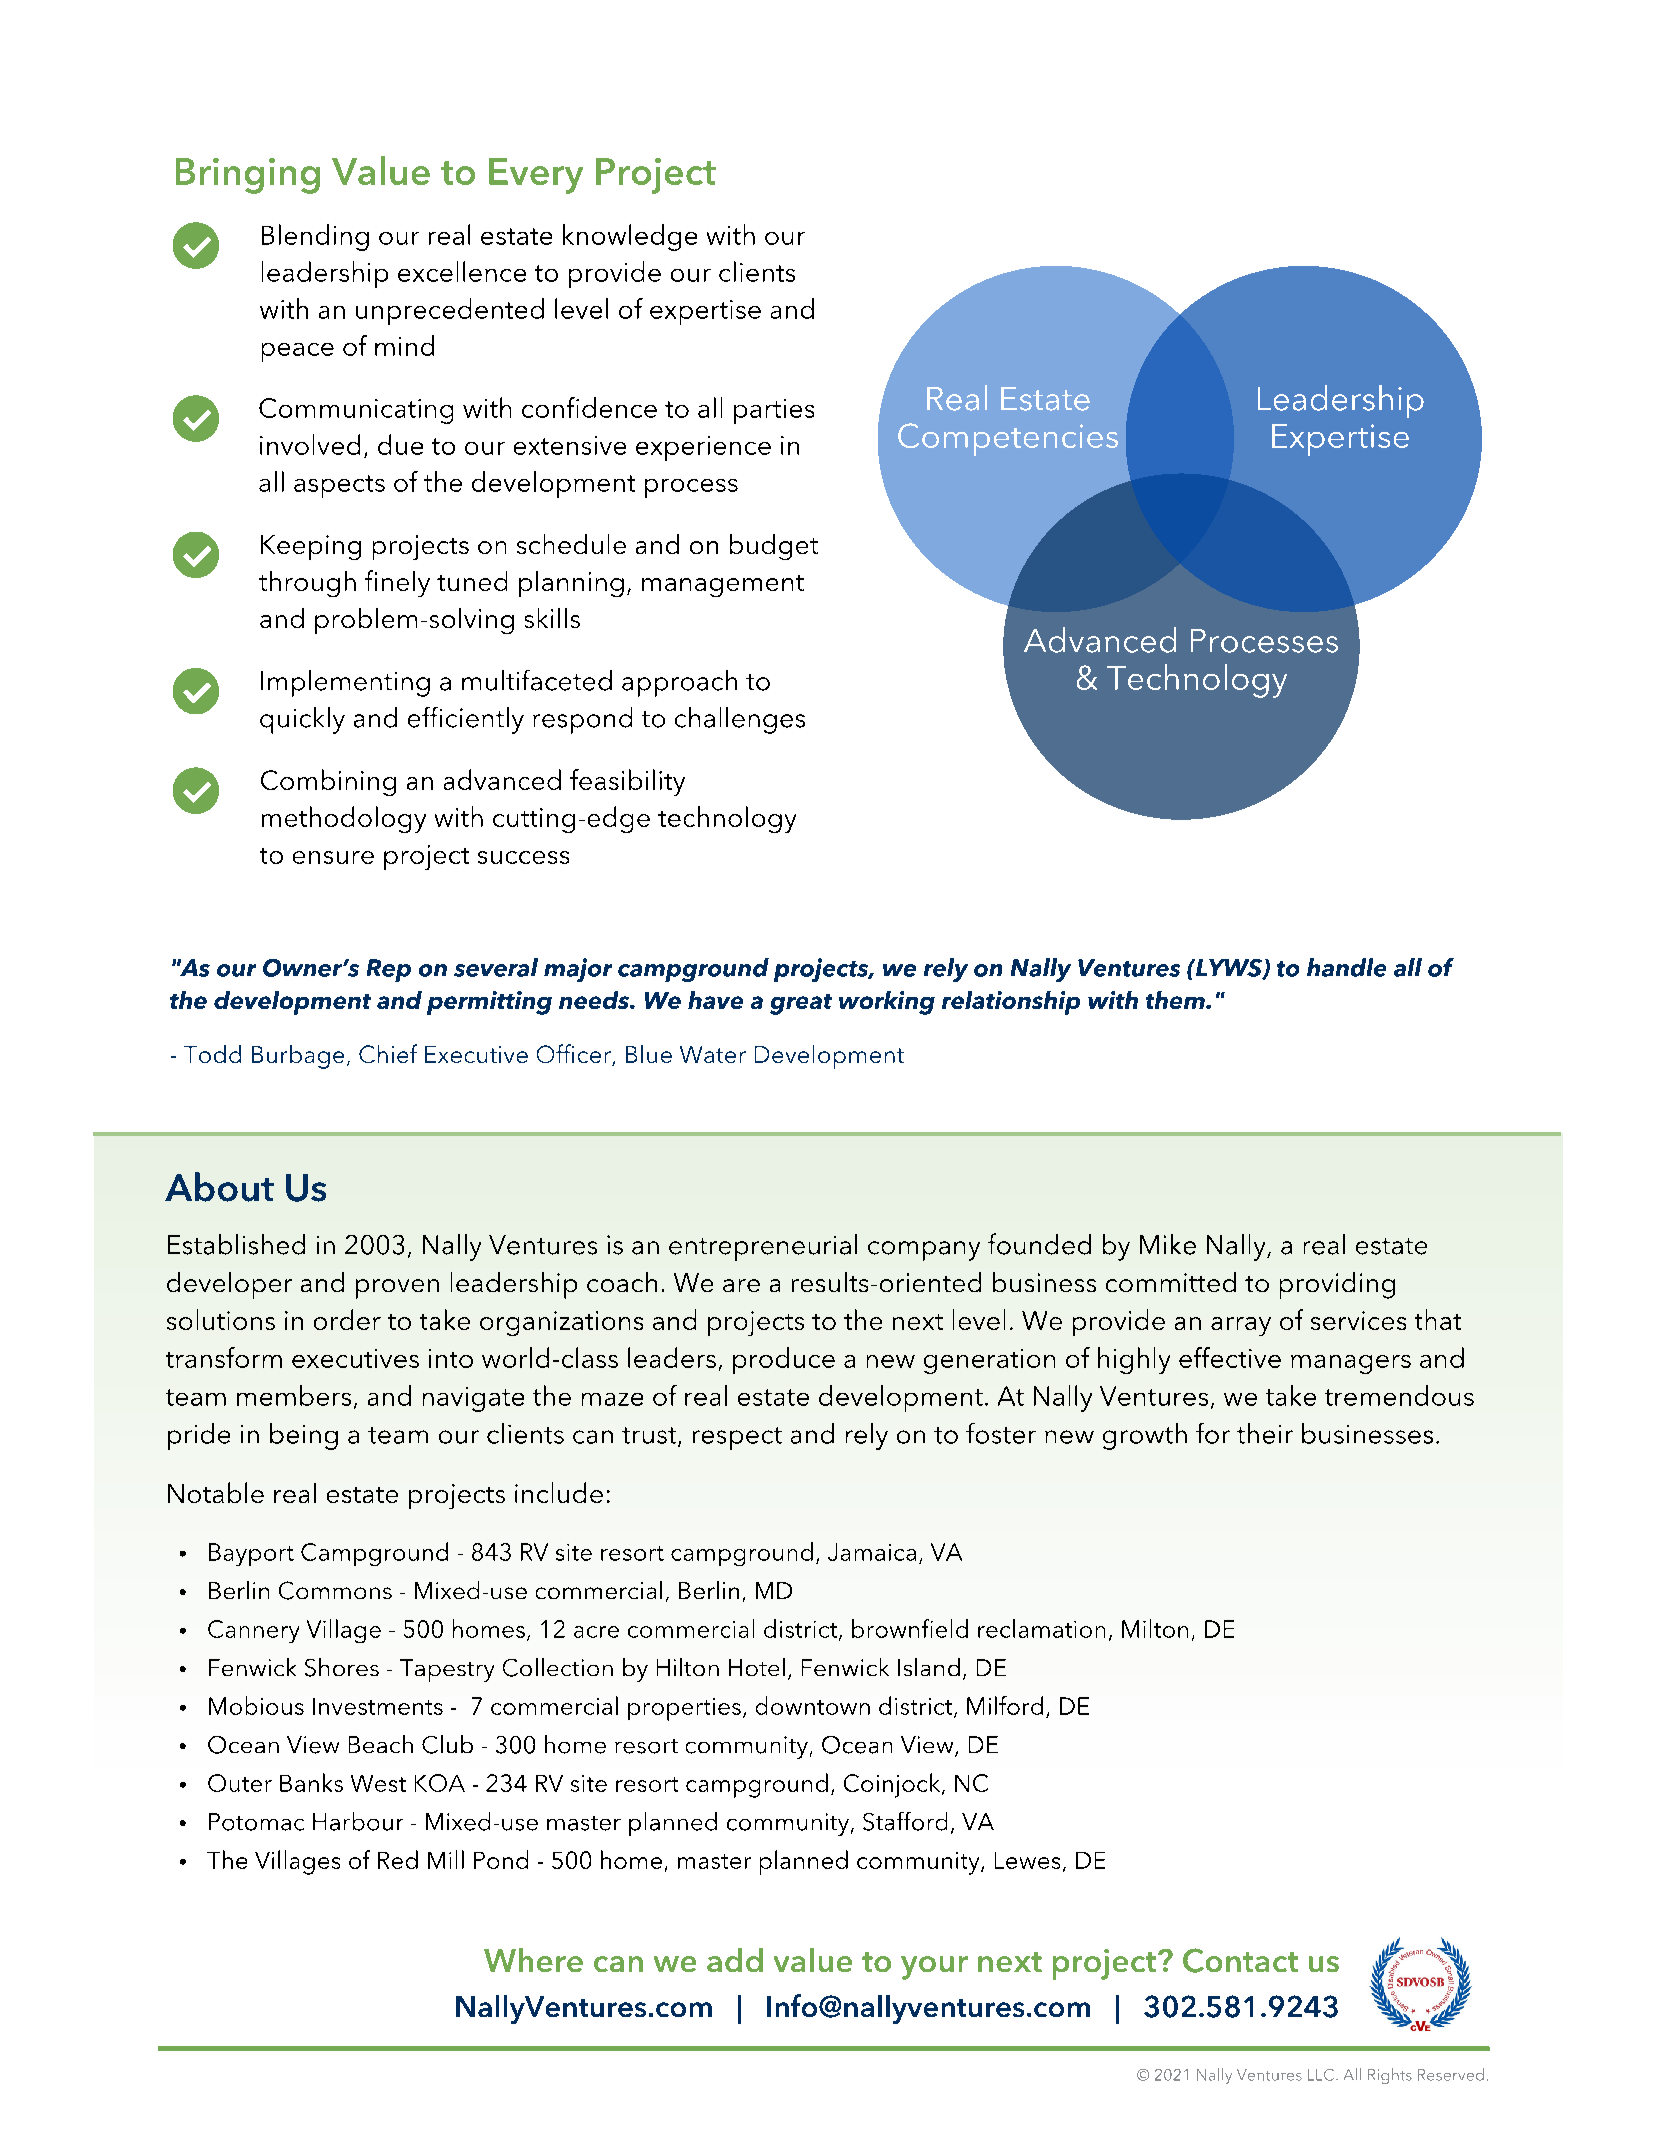 Image resolution: width=1655 pixels, height=2141 pixels. What do you see at coordinates (1322, 2075) in the screenshot?
I see `LLC` at bounding box center [1322, 2075].
